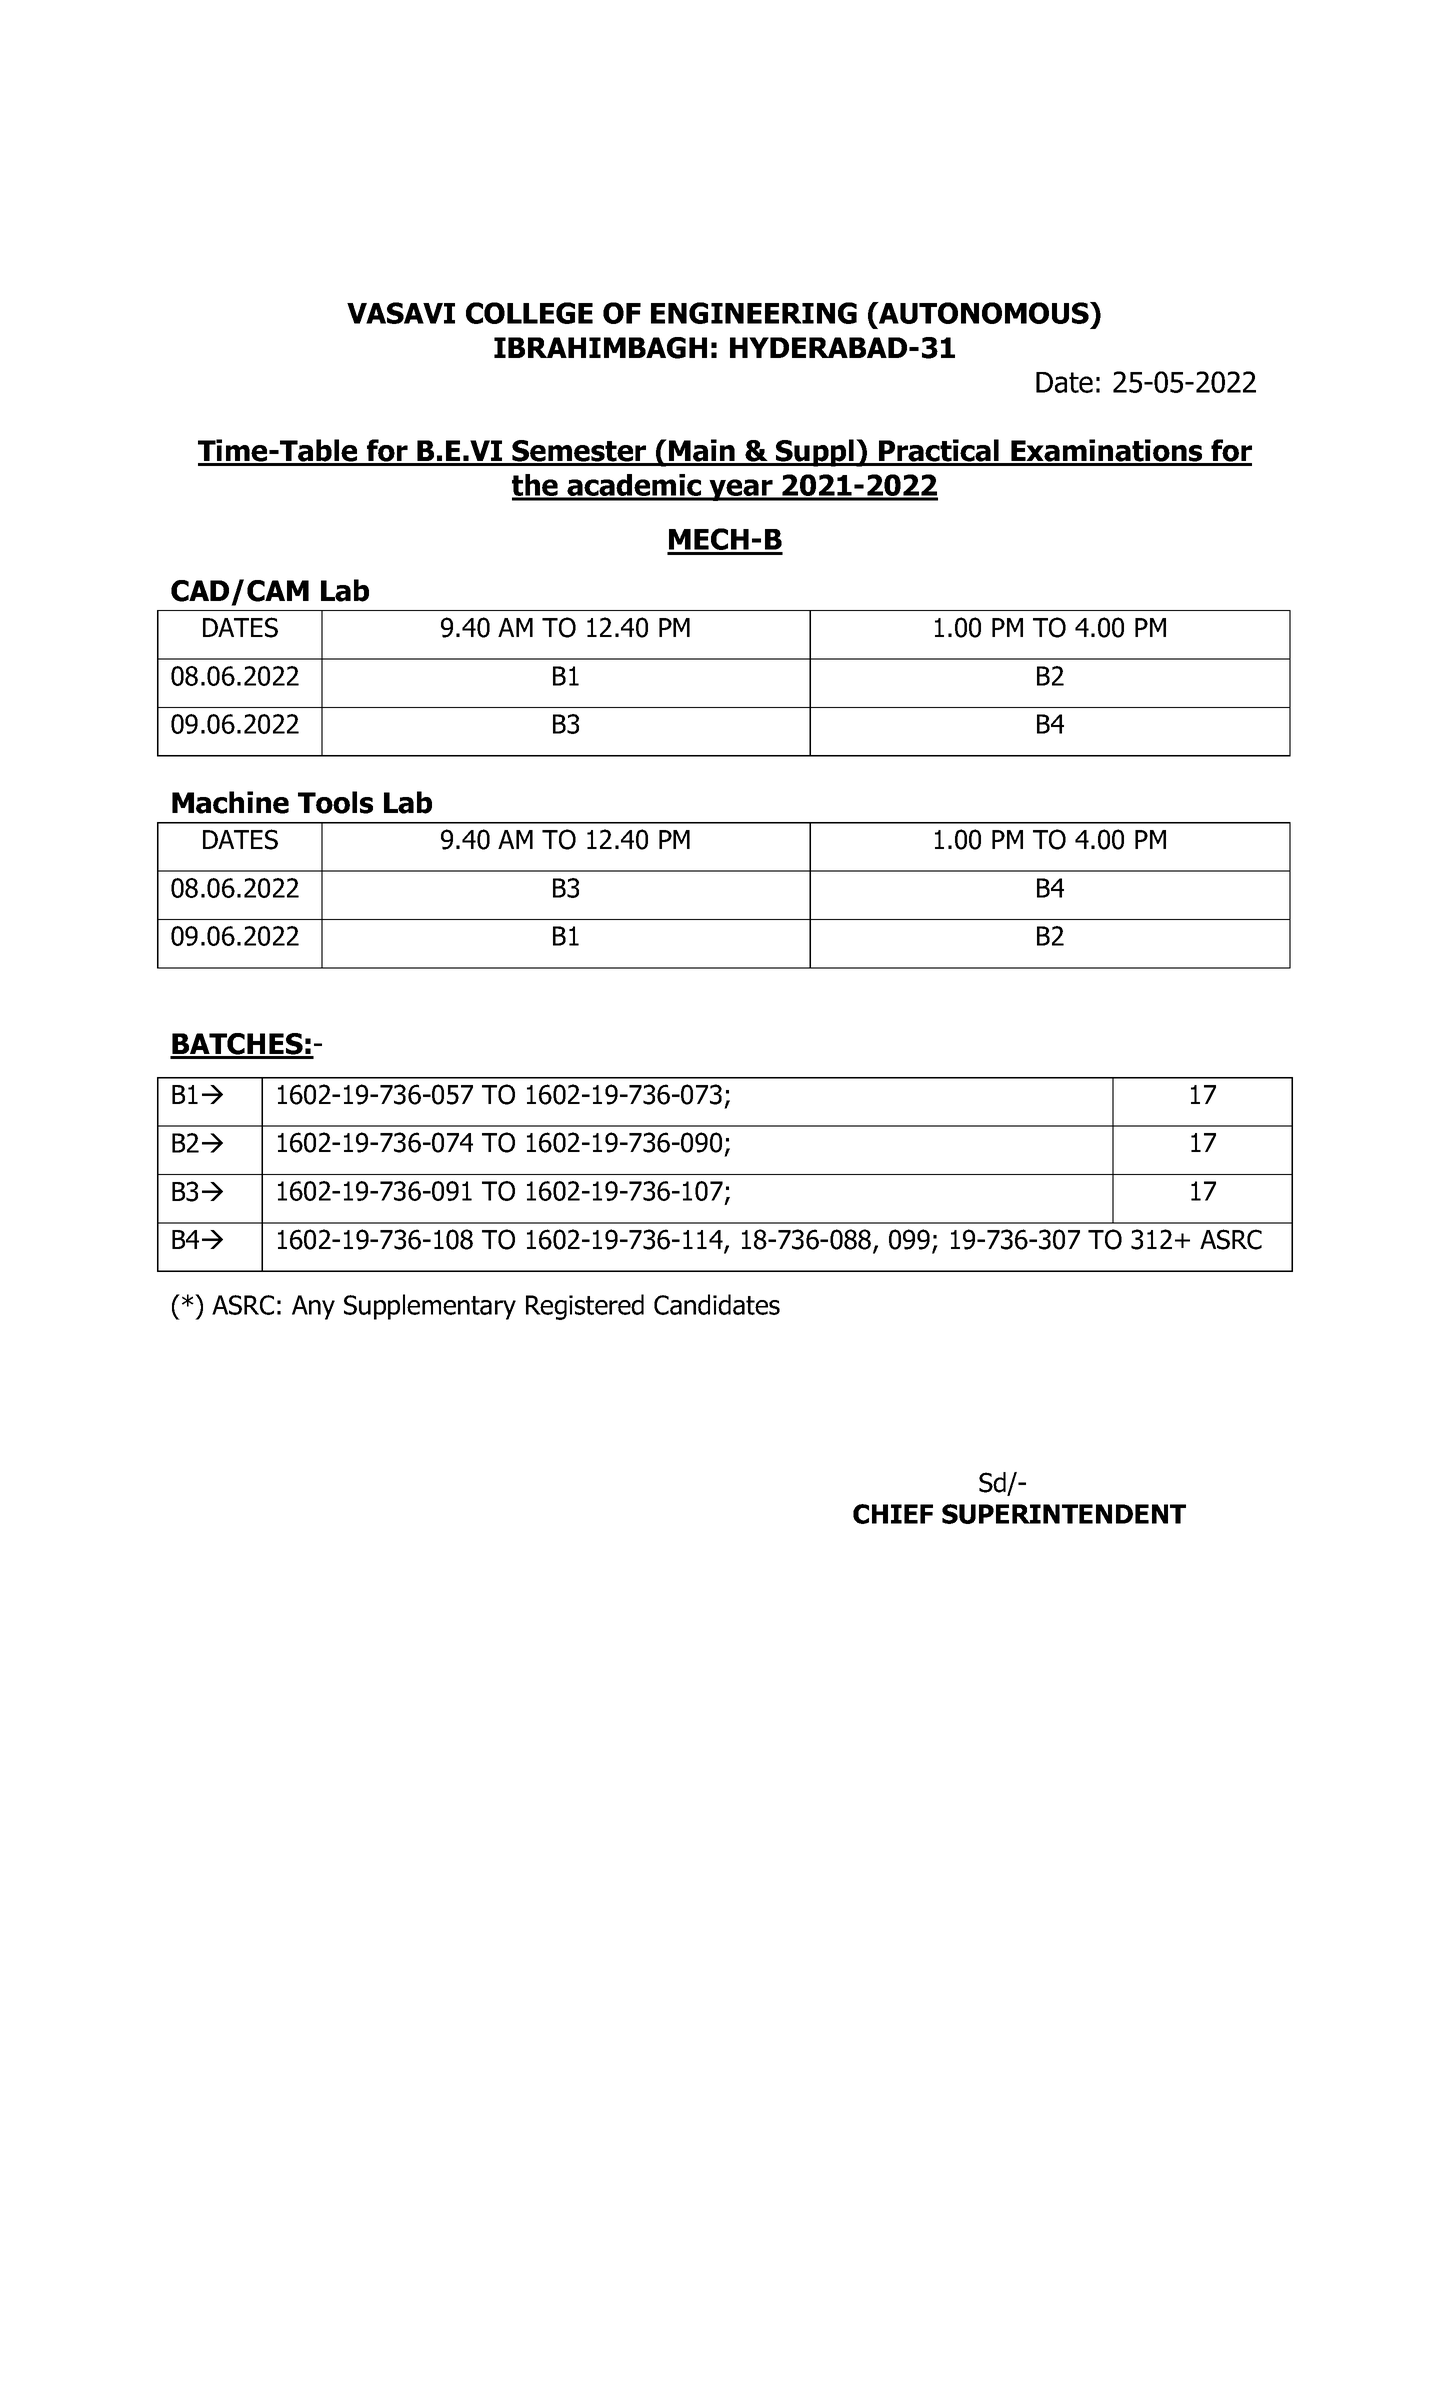 This page has height=2388, width=1450. What do you see at coordinates (230, 802) in the page?
I see `Machine` at bounding box center [230, 802].
